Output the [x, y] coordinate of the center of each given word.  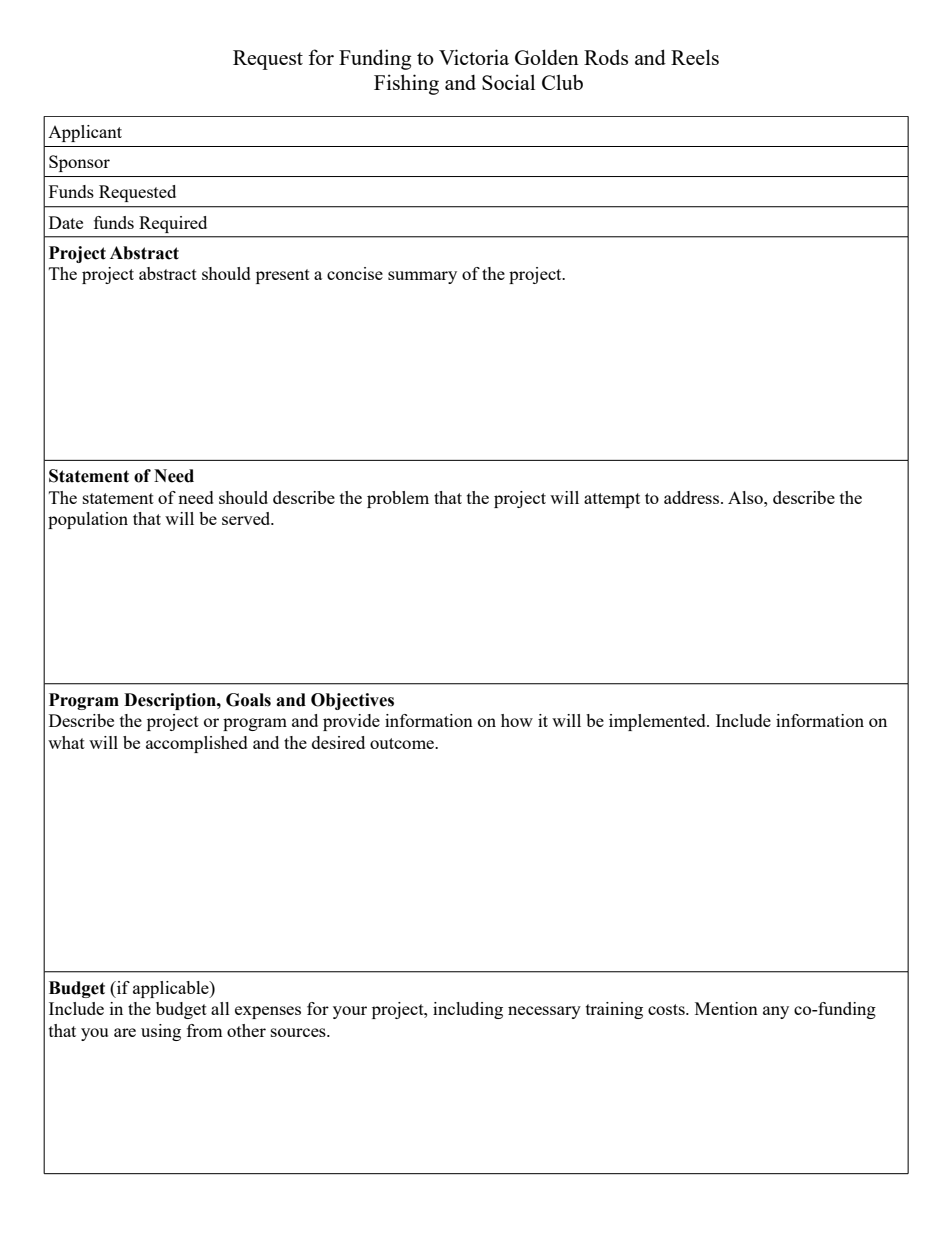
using [161, 1032]
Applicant [85, 133]
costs [667, 1009]
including [468, 1010]
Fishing [406, 84]
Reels [695, 57]
